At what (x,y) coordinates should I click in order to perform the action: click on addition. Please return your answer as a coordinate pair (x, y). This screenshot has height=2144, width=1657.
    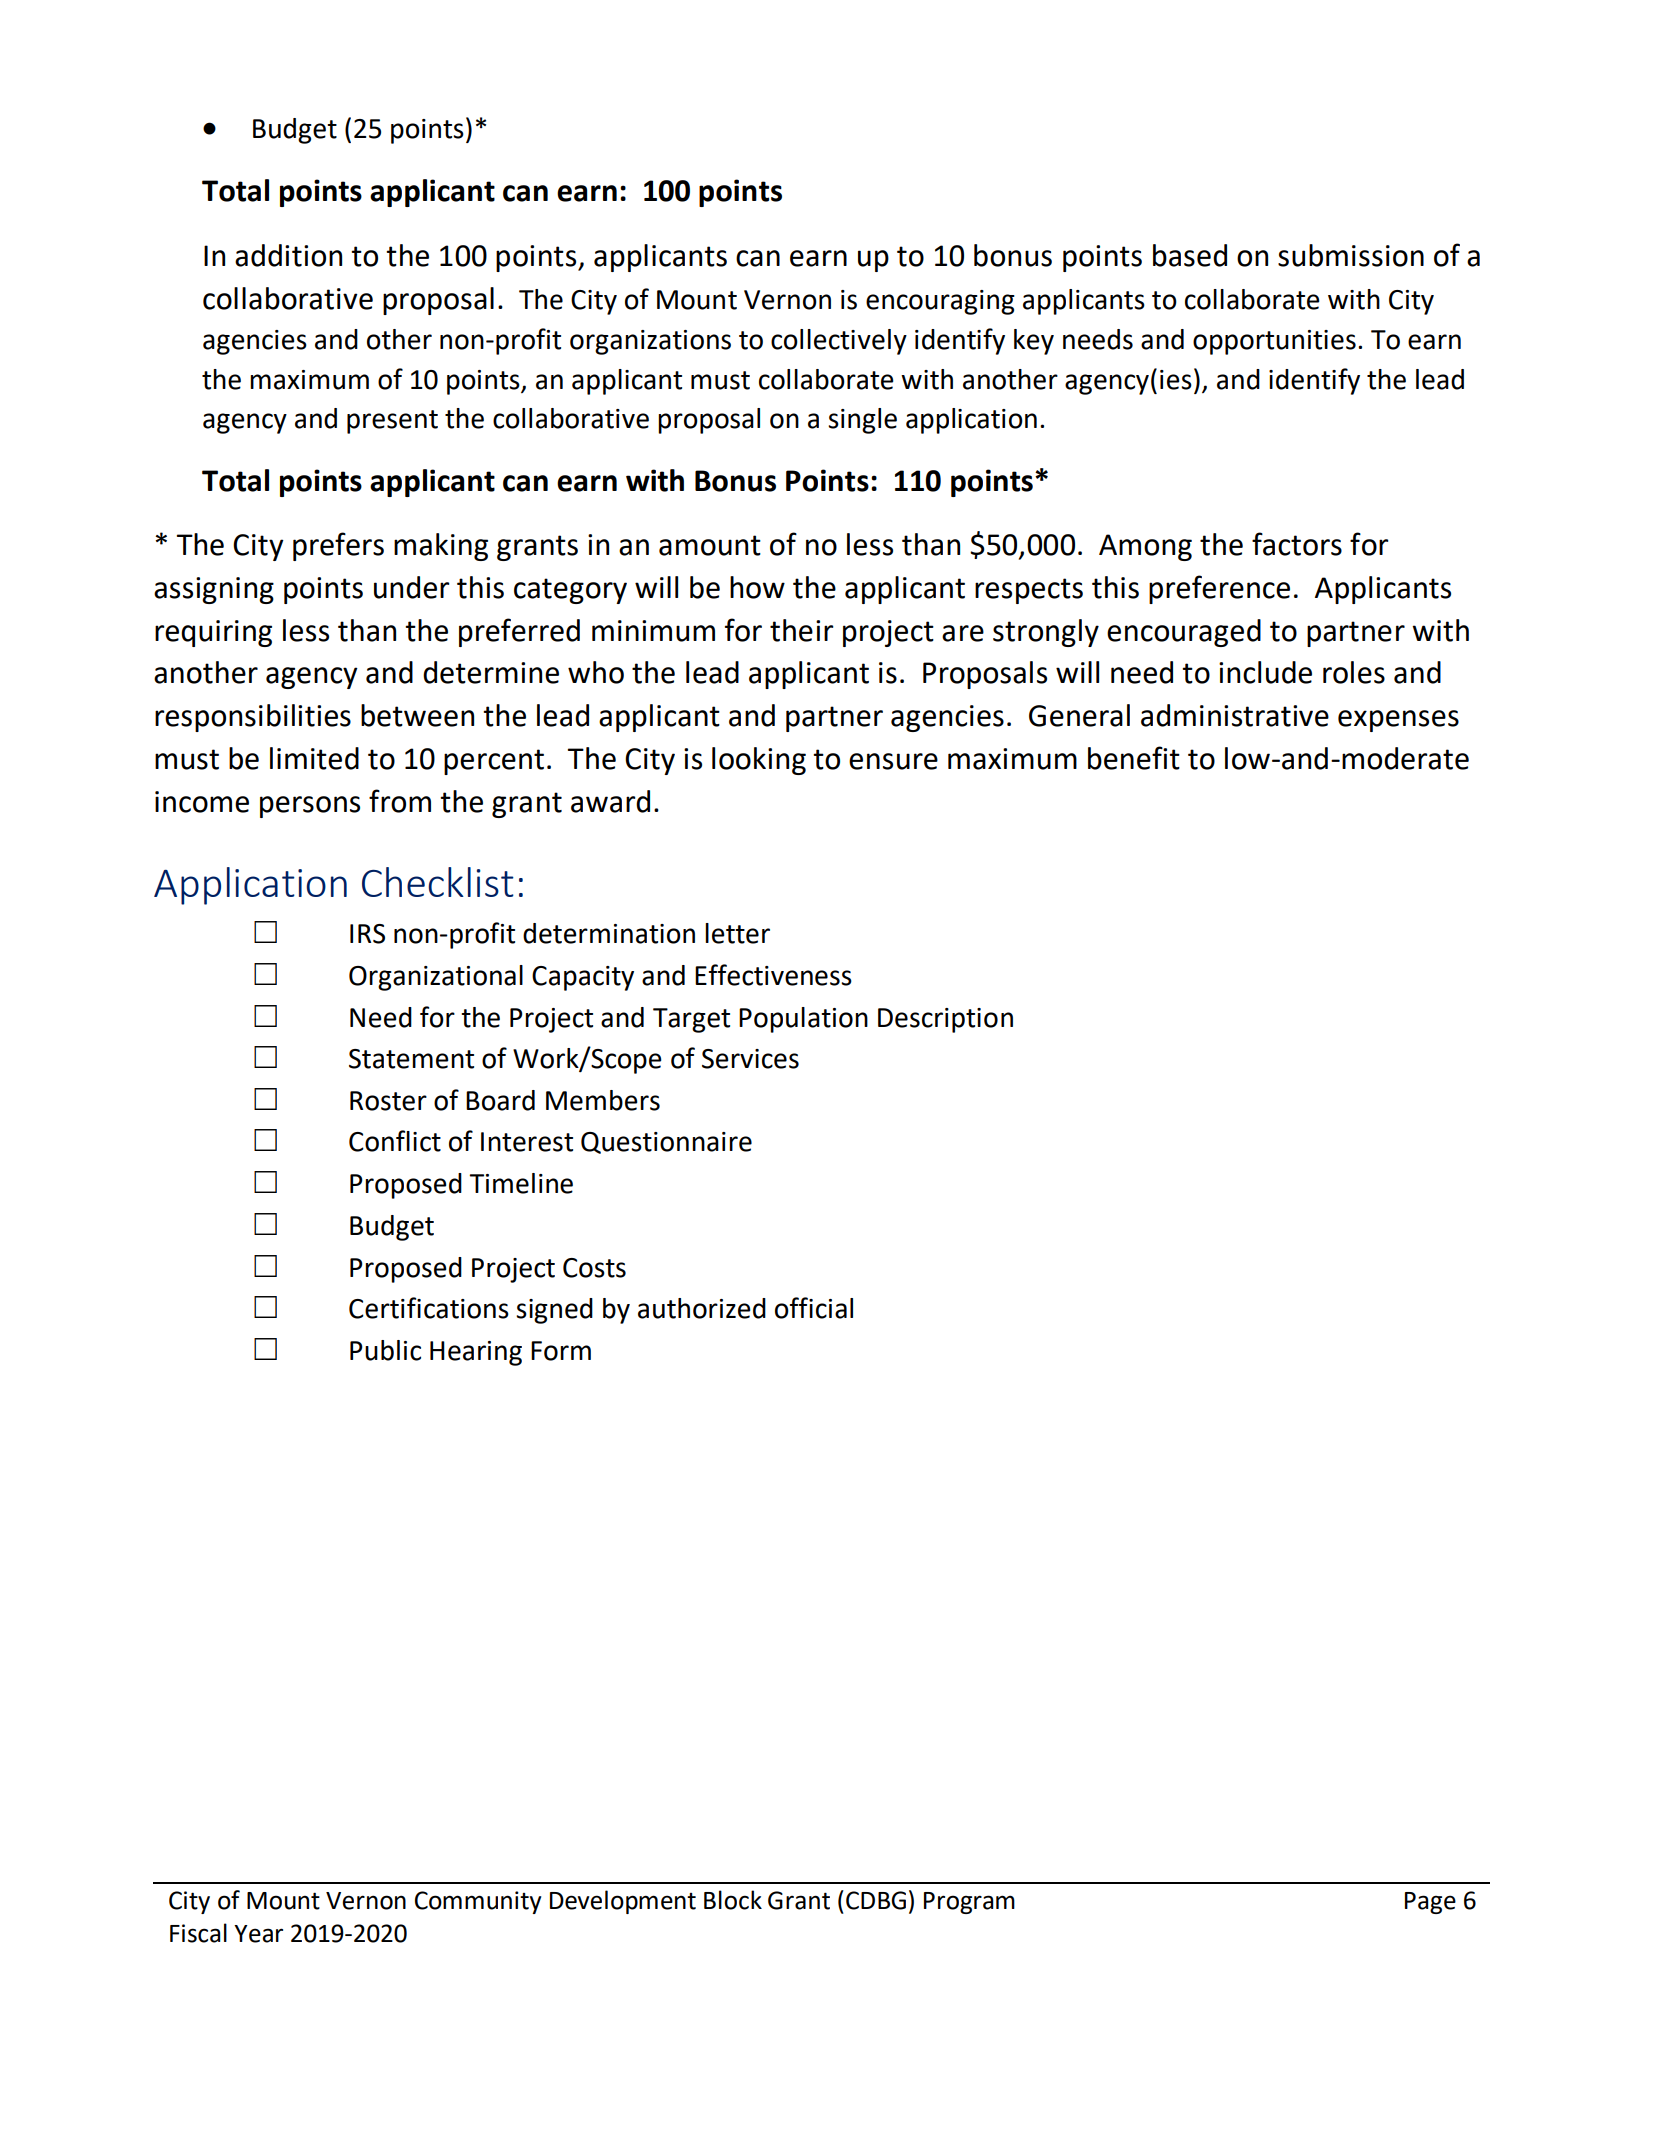
    Looking at the image, I should click on (288, 255).
